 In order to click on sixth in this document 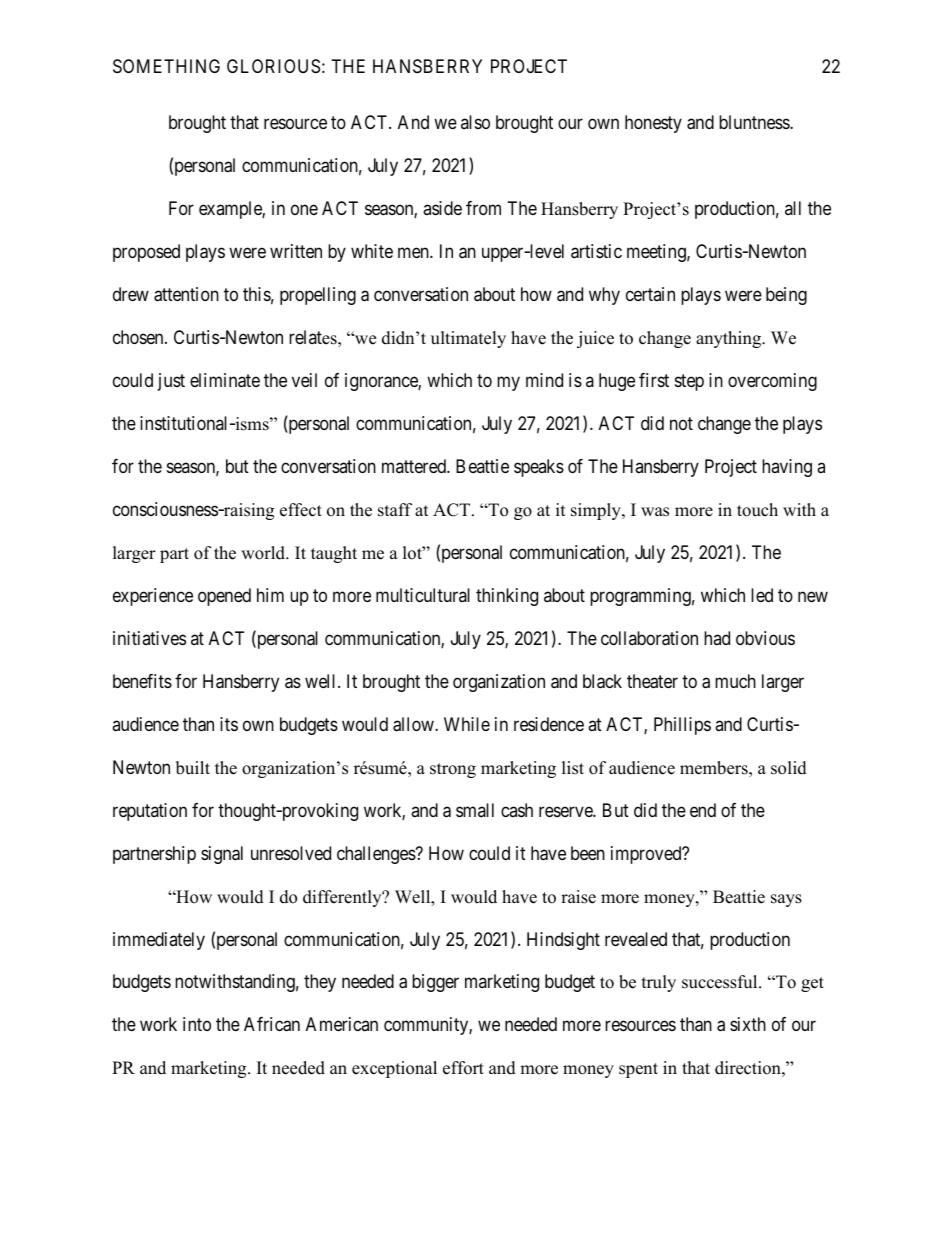, I will do `click(748, 1024)`.
